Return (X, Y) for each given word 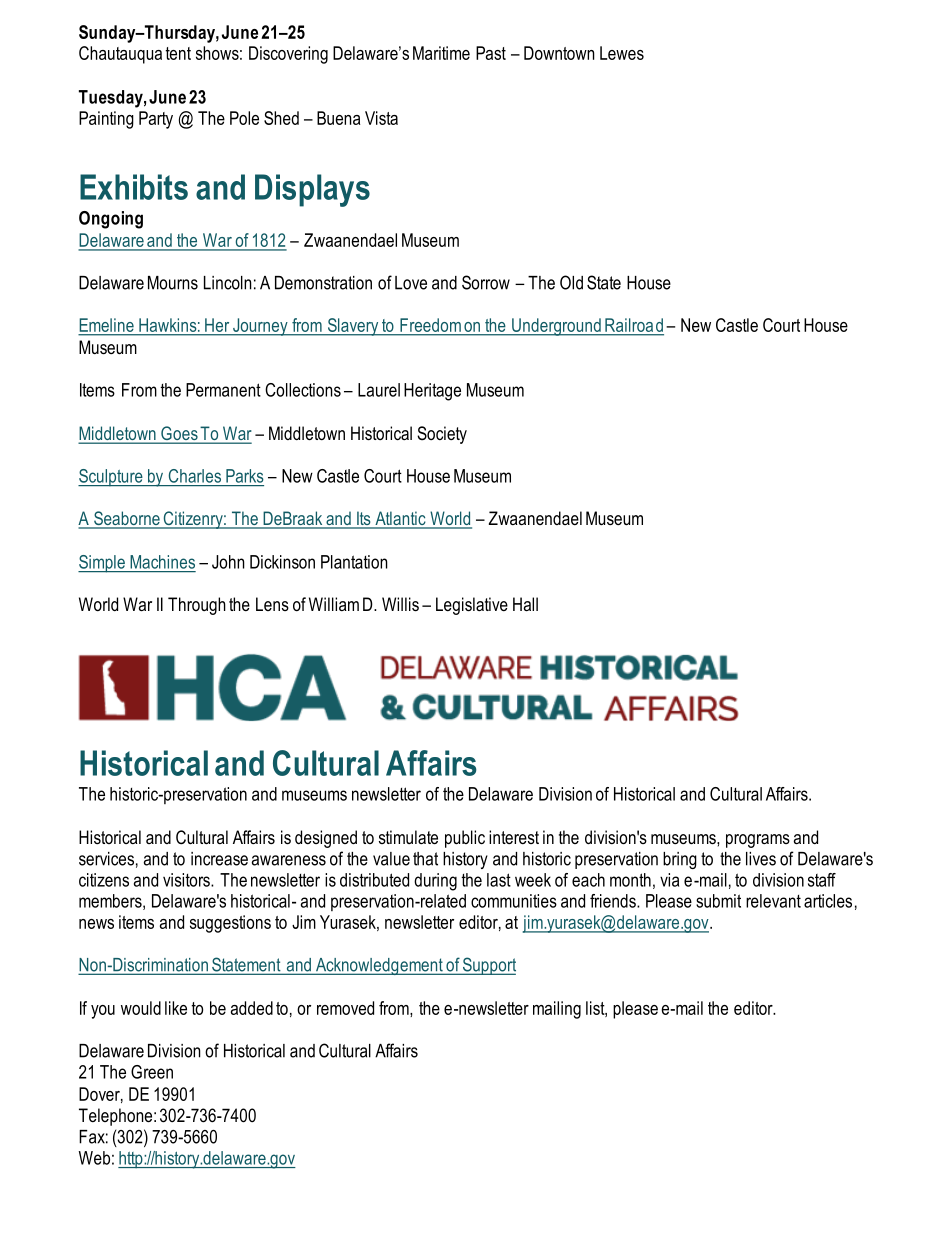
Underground (556, 327)
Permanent (223, 390)
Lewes (622, 53)
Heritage (432, 392)
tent (178, 53)
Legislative (472, 606)
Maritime (441, 53)
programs (758, 841)
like (176, 1008)
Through (197, 606)
